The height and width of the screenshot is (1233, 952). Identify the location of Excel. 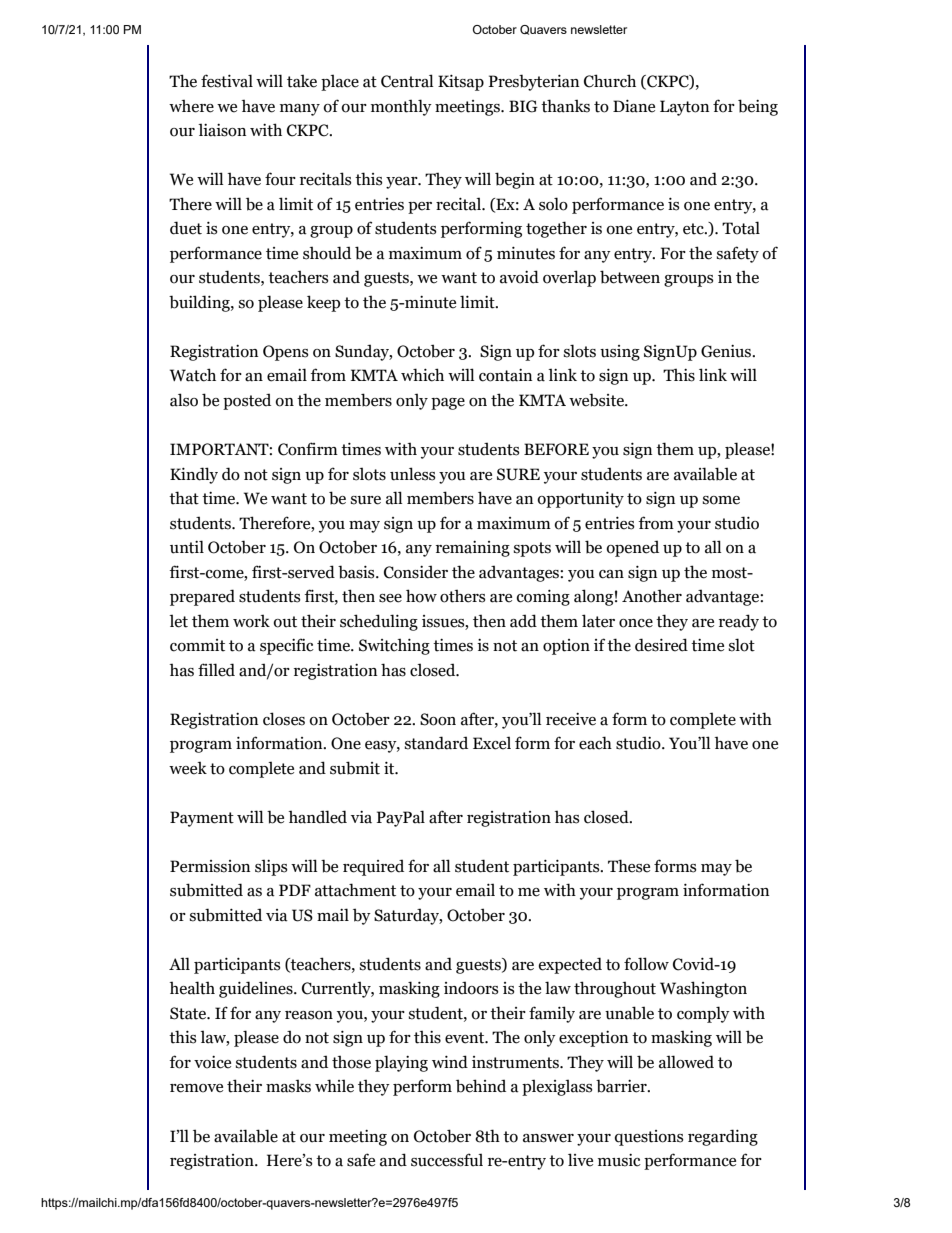
(492, 743).
